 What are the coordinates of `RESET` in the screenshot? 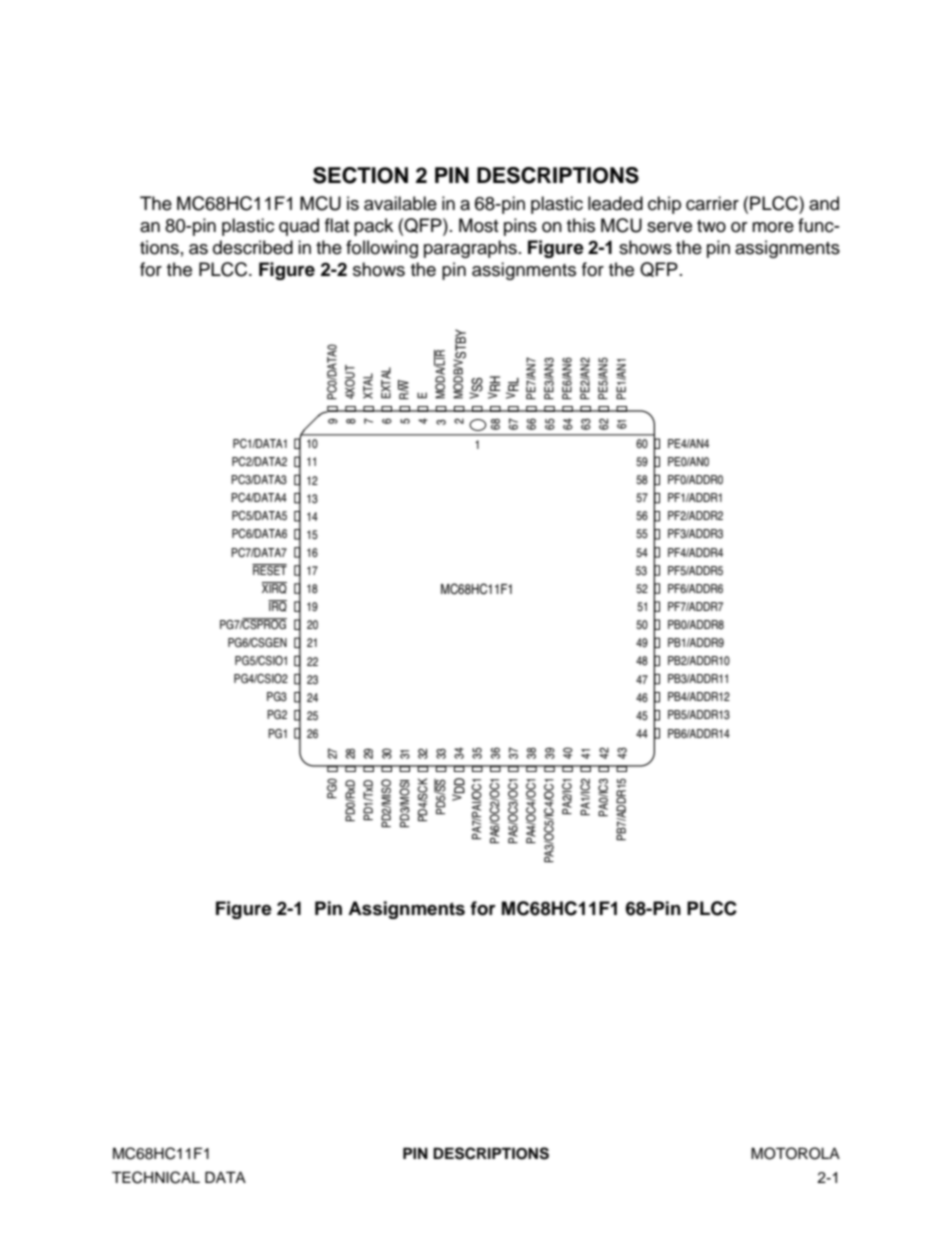 It's located at (269, 570).
